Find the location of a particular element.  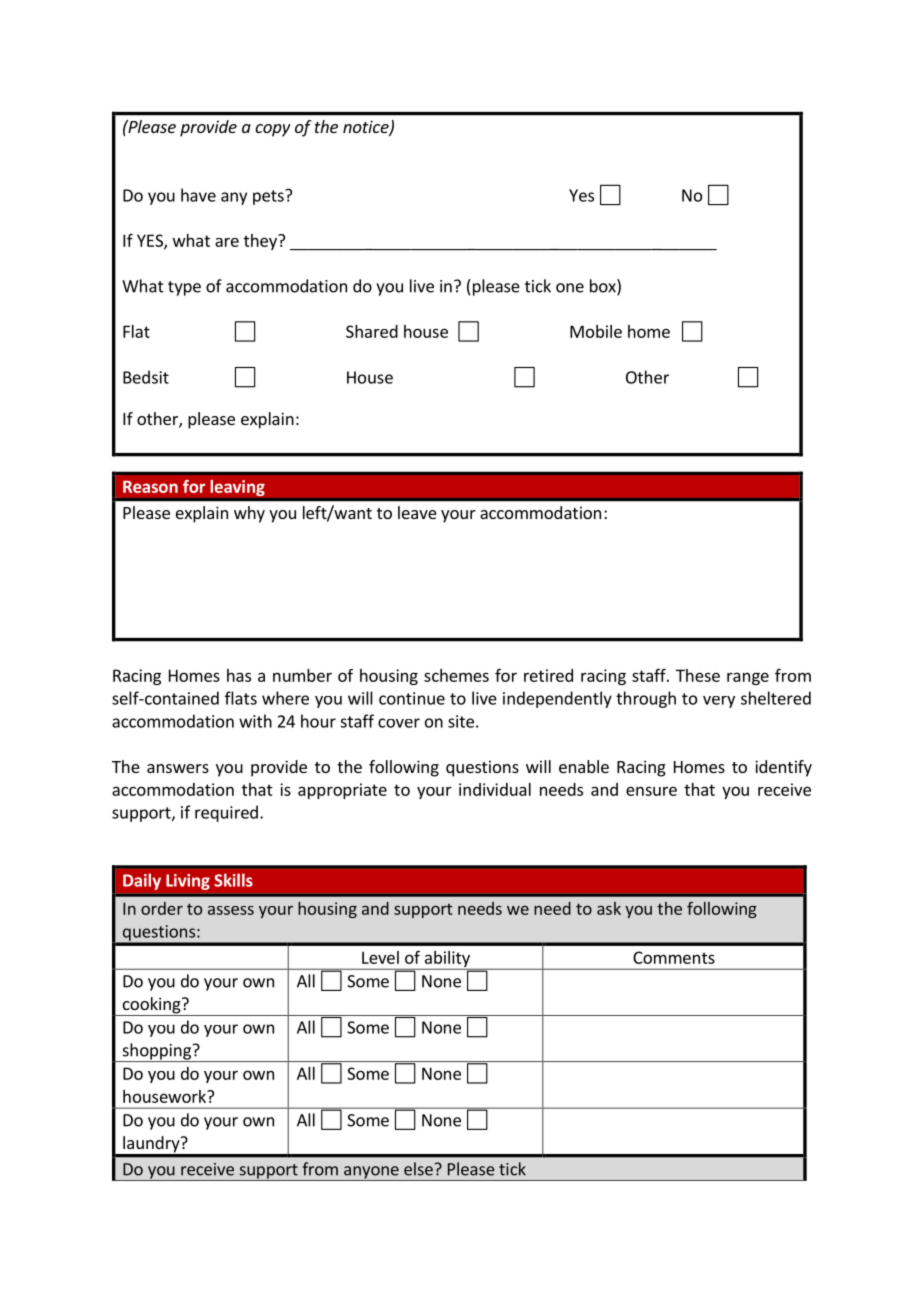

box is located at coordinates (604, 287).
